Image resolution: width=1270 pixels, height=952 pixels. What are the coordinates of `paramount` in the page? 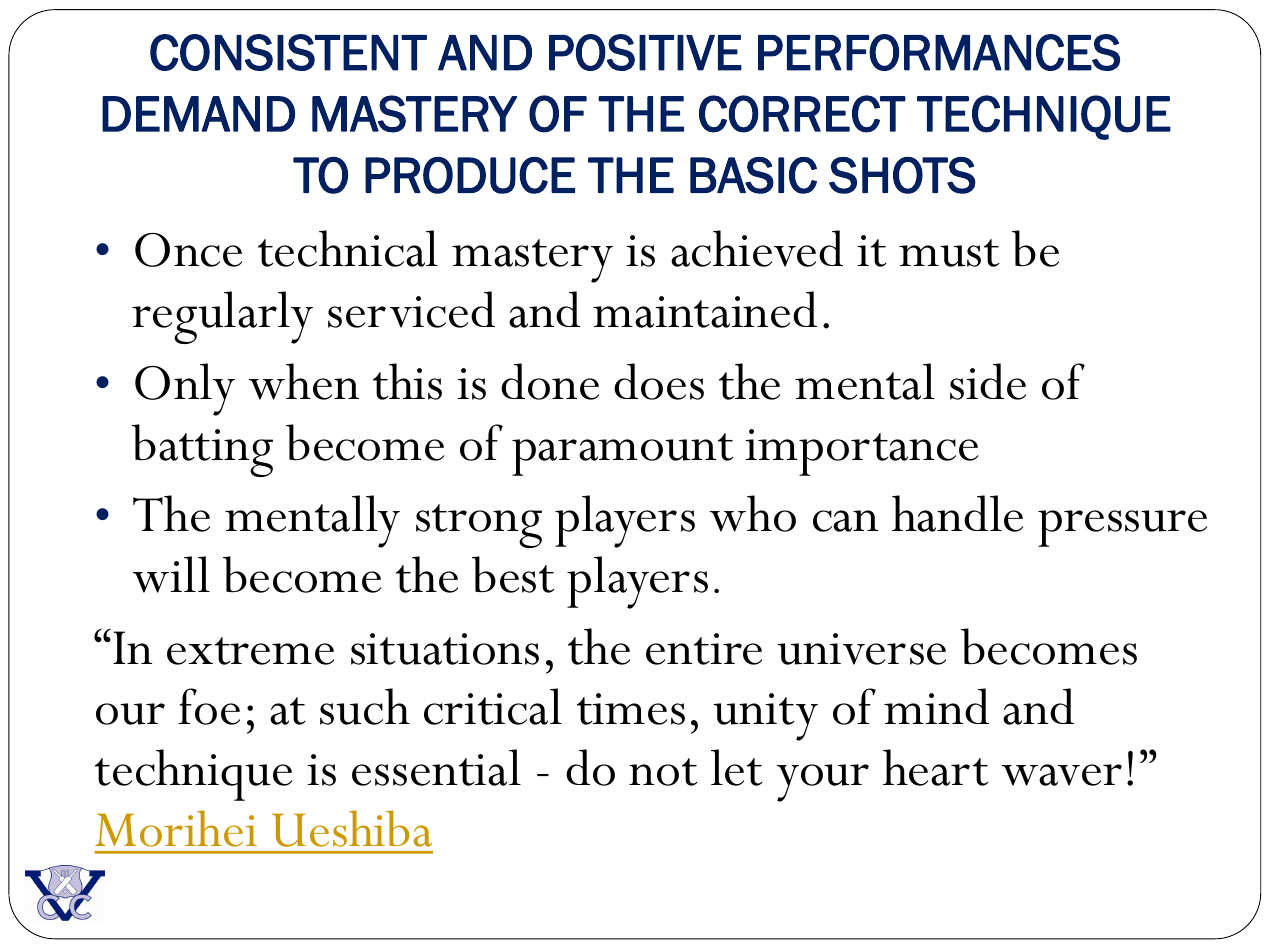 It's located at (623, 454).
